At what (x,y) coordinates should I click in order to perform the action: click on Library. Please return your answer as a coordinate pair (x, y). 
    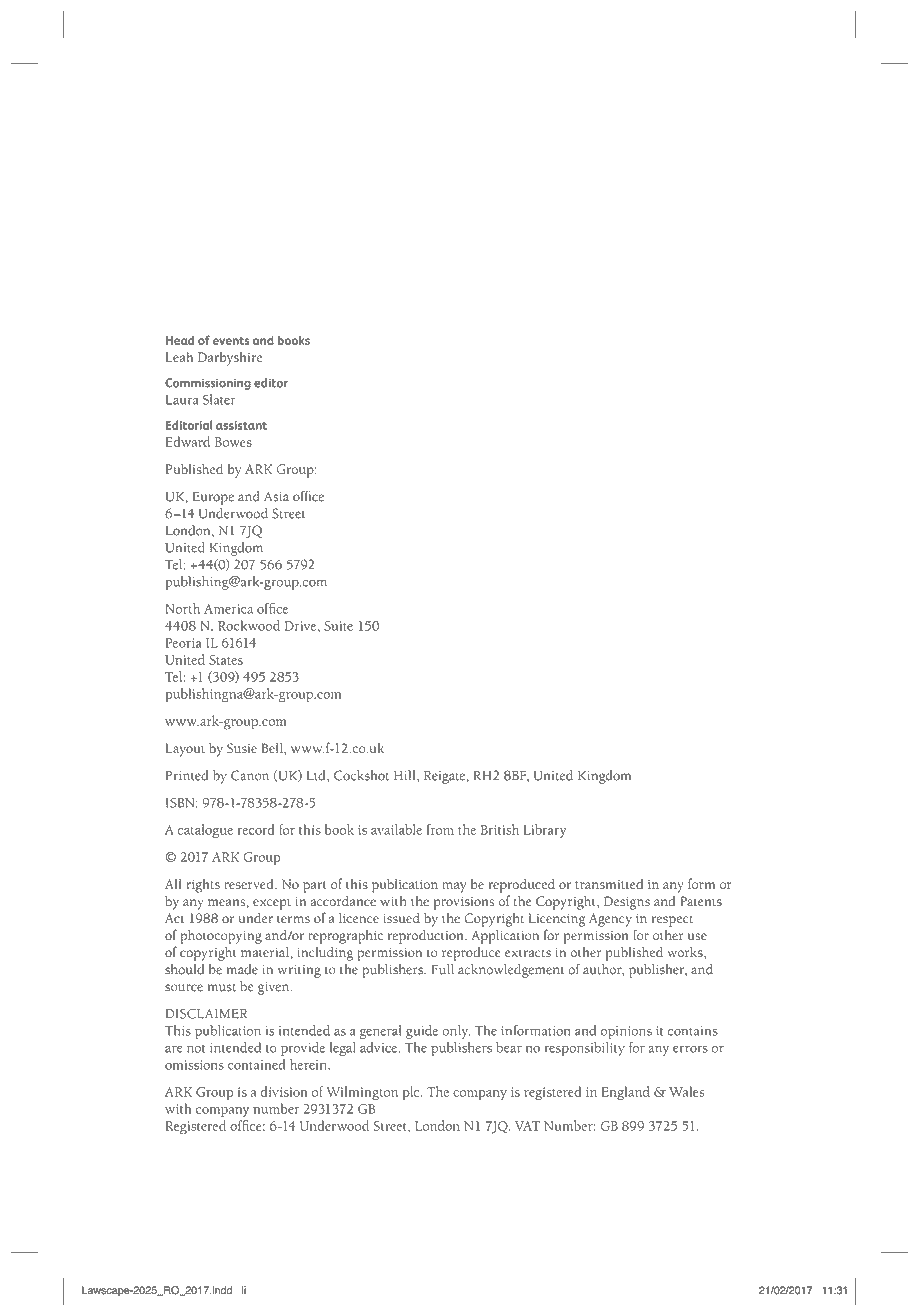
    Looking at the image, I should click on (544, 831).
